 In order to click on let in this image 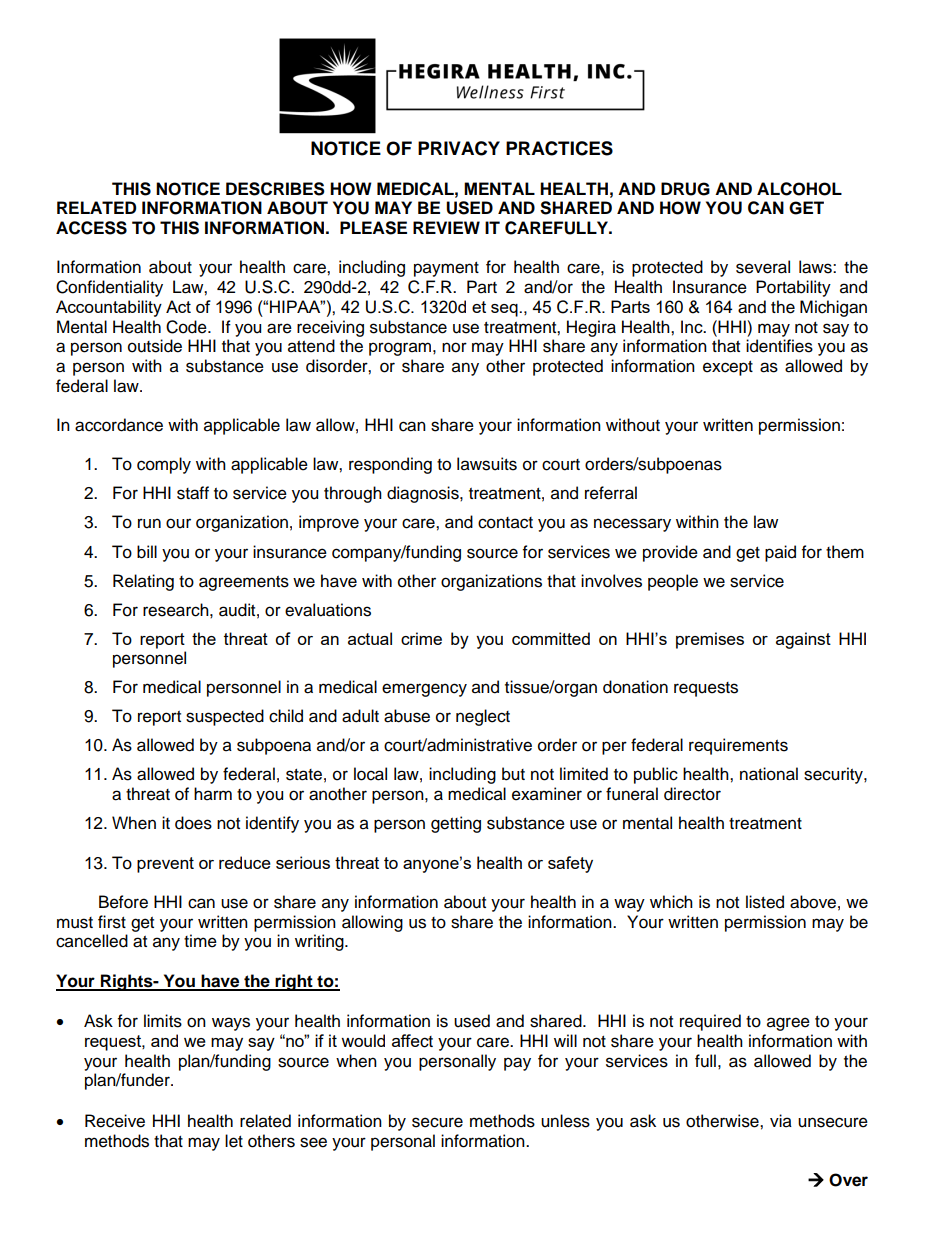, I will do `click(234, 1141)`.
